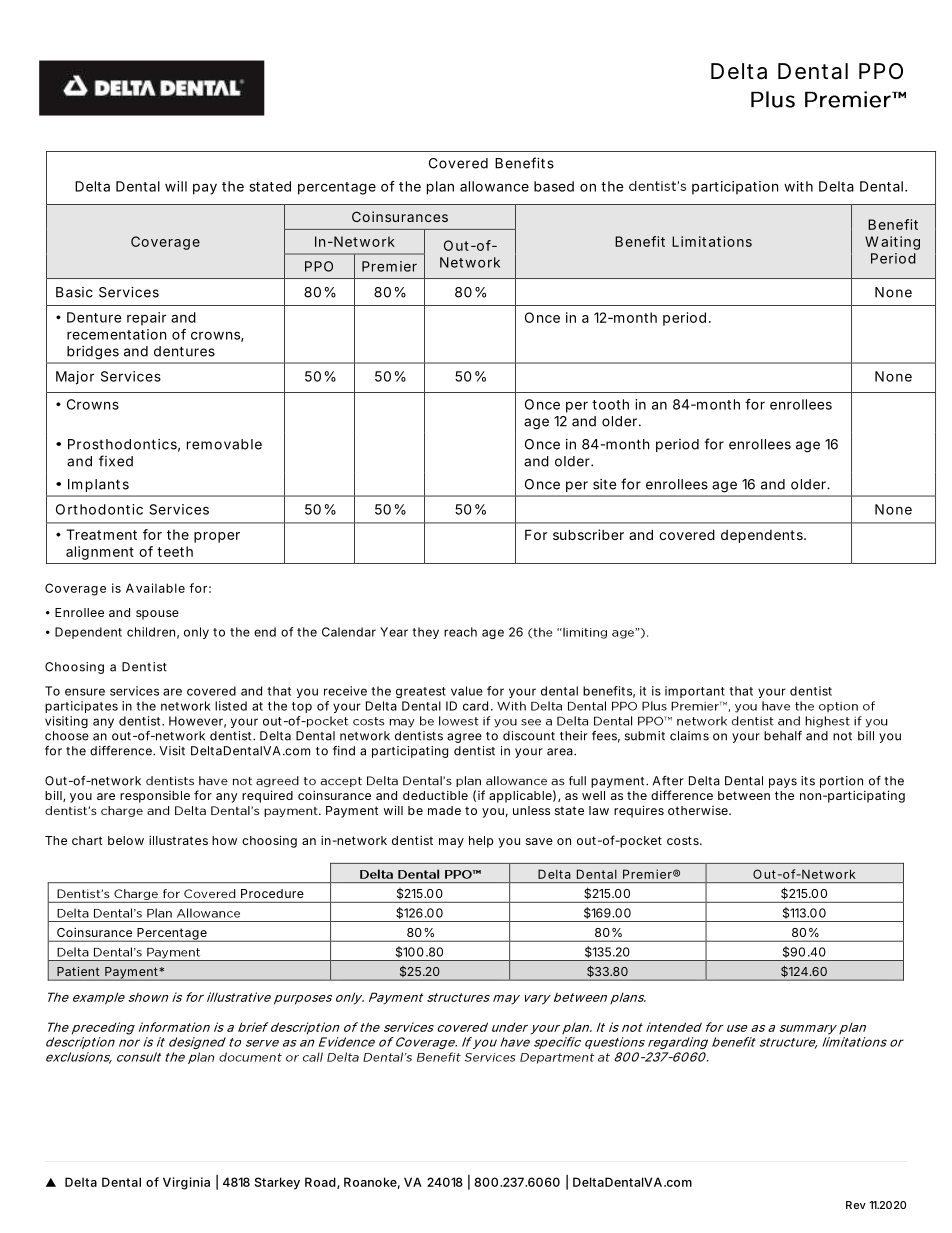 This screenshot has height=1233, width=952. I want to click on with, so click(798, 186).
